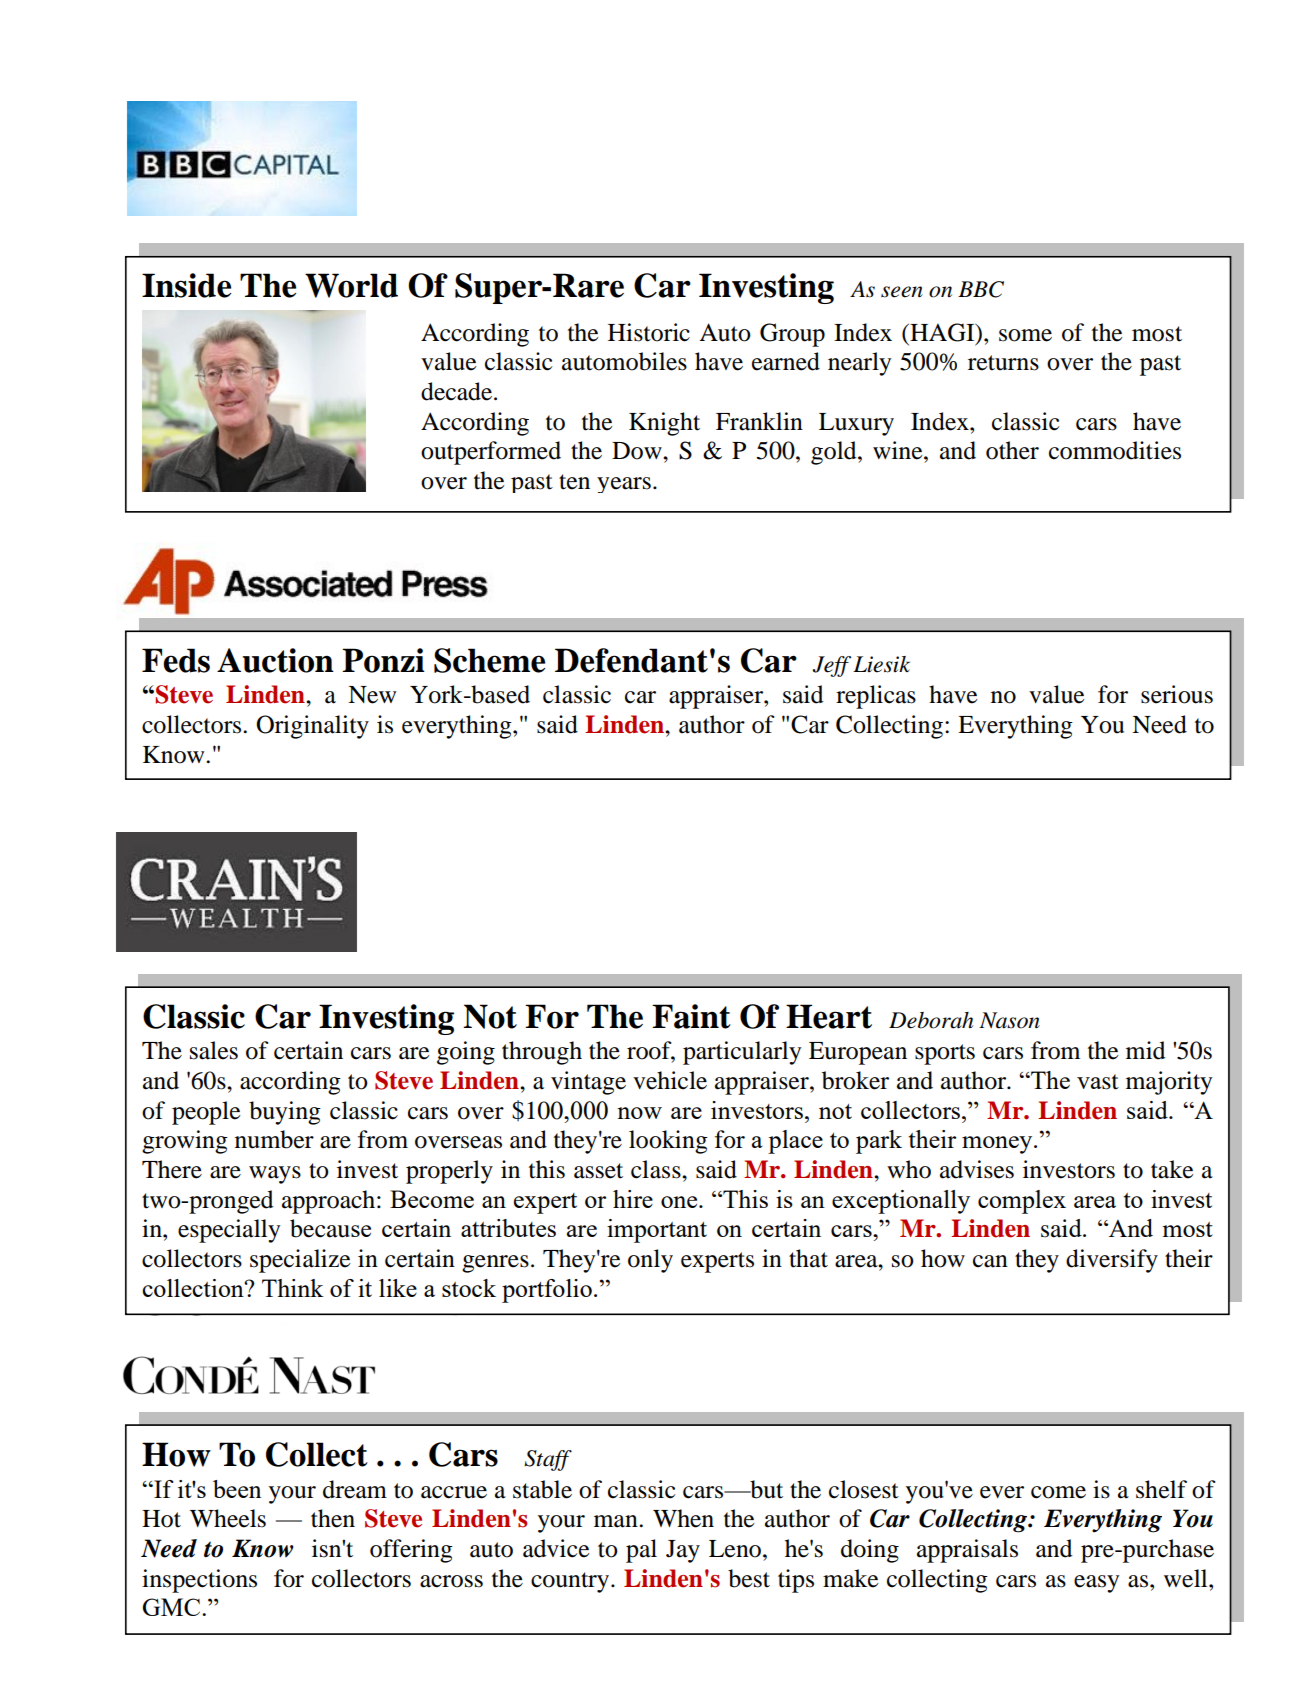  Describe the element at coordinates (649, 332) in the screenshot. I see `Historic` at that location.
